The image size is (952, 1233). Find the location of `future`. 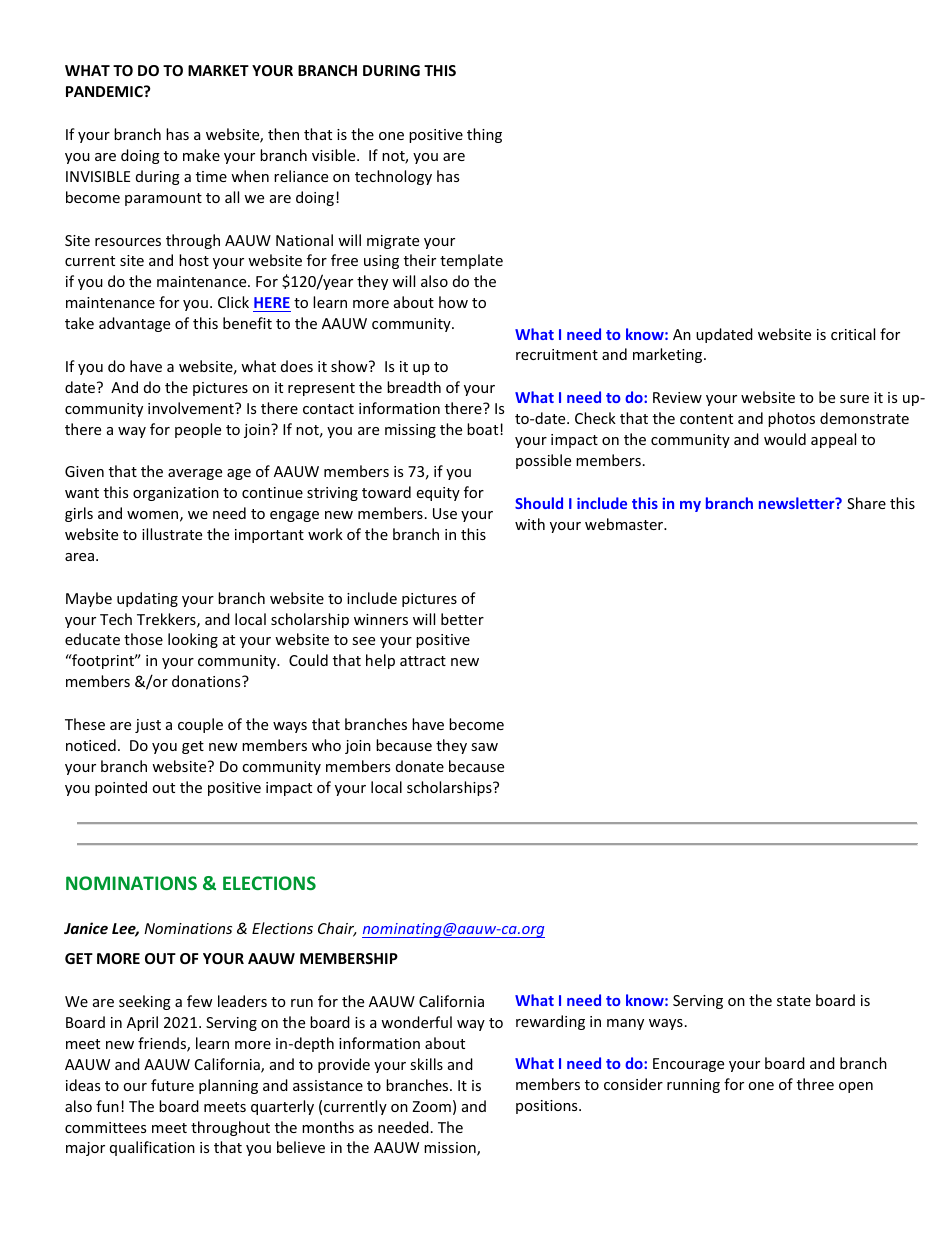

future is located at coordinates (172, 1085).
